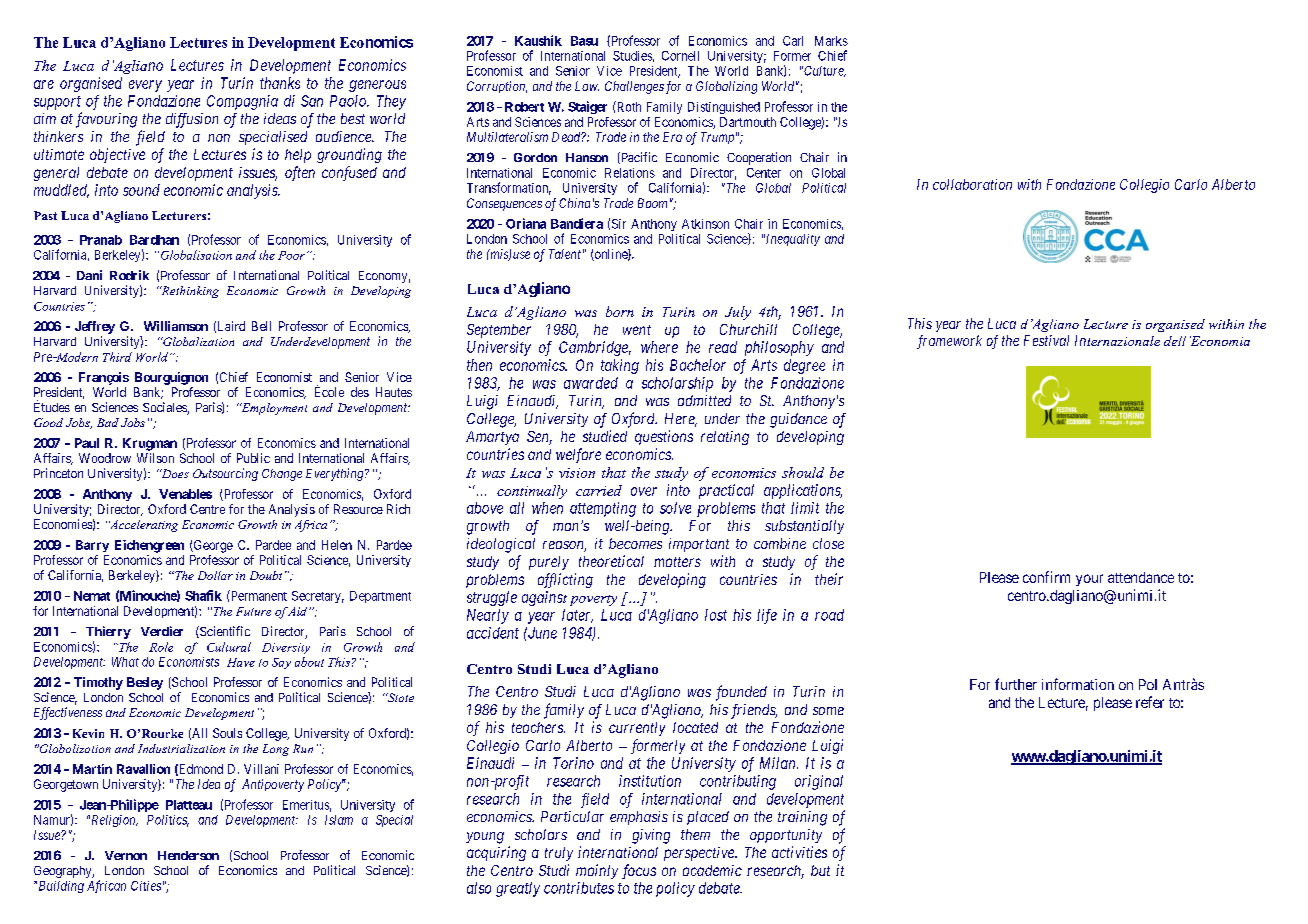  I want to click on thanks, so click(280, 83).
